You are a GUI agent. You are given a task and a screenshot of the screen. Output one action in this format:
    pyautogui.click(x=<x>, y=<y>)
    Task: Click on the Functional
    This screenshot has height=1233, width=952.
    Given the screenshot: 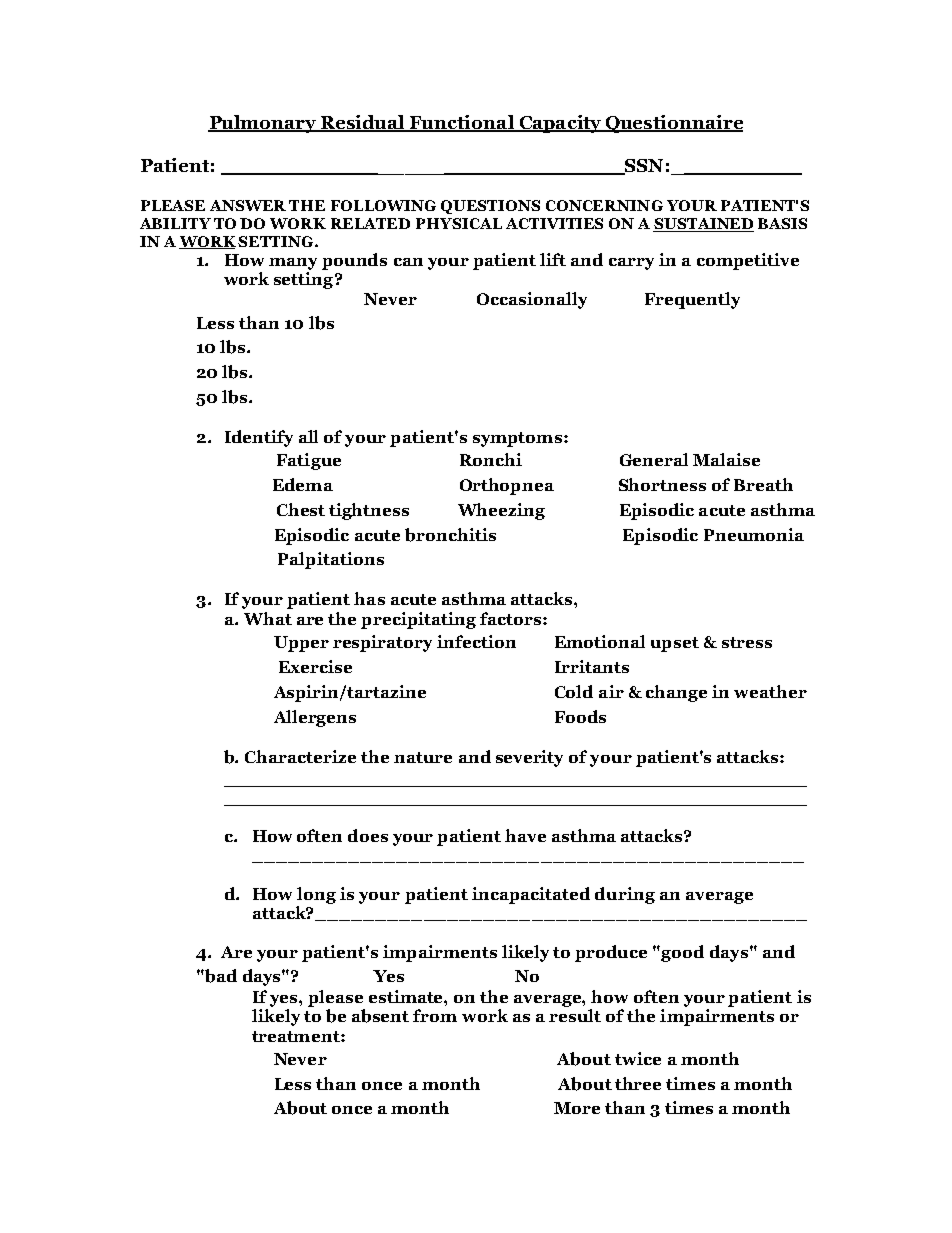 What is the action you would take?
    pyautogui.click(x=462, y=123)
